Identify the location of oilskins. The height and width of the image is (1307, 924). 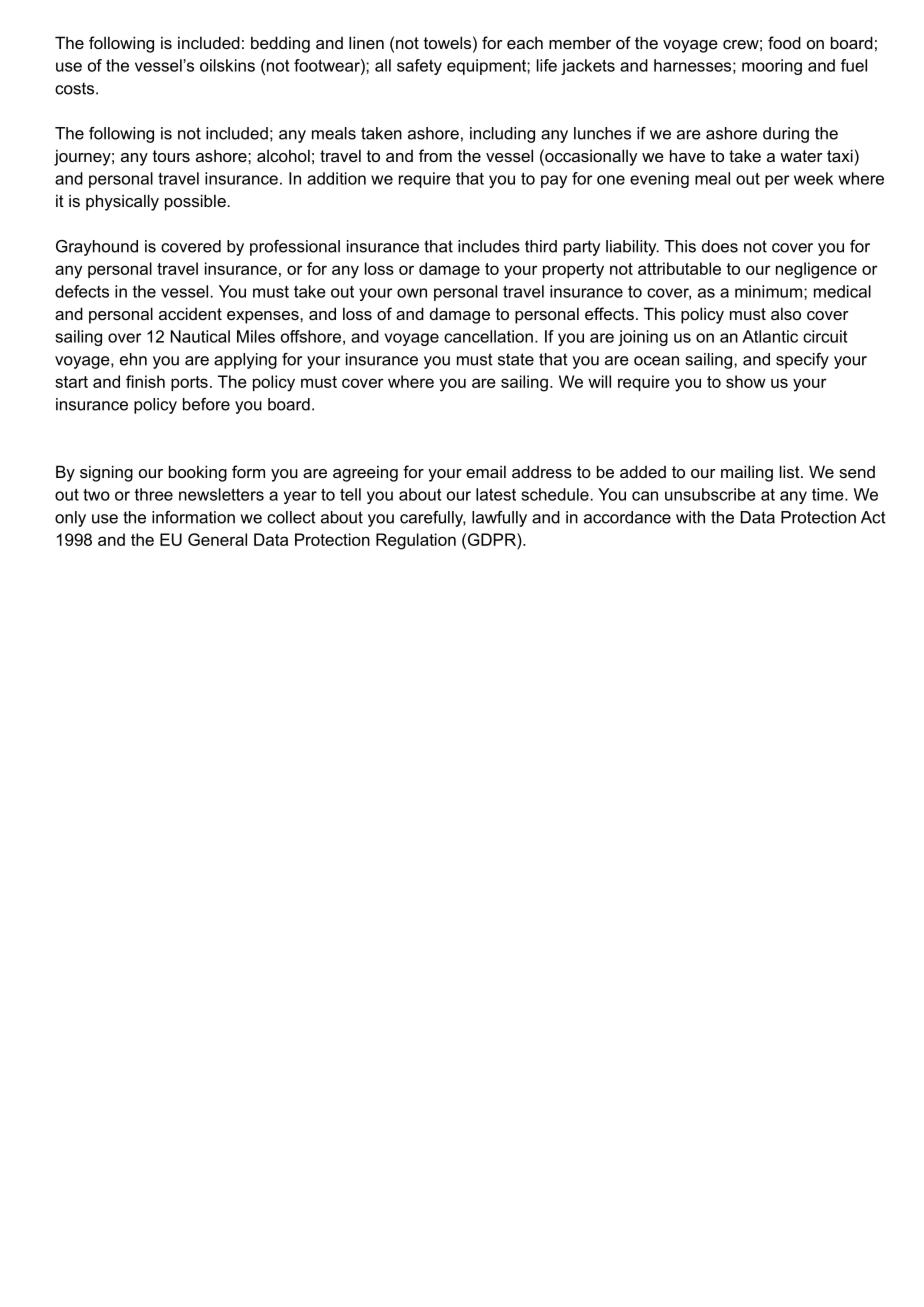
(227, 65).
